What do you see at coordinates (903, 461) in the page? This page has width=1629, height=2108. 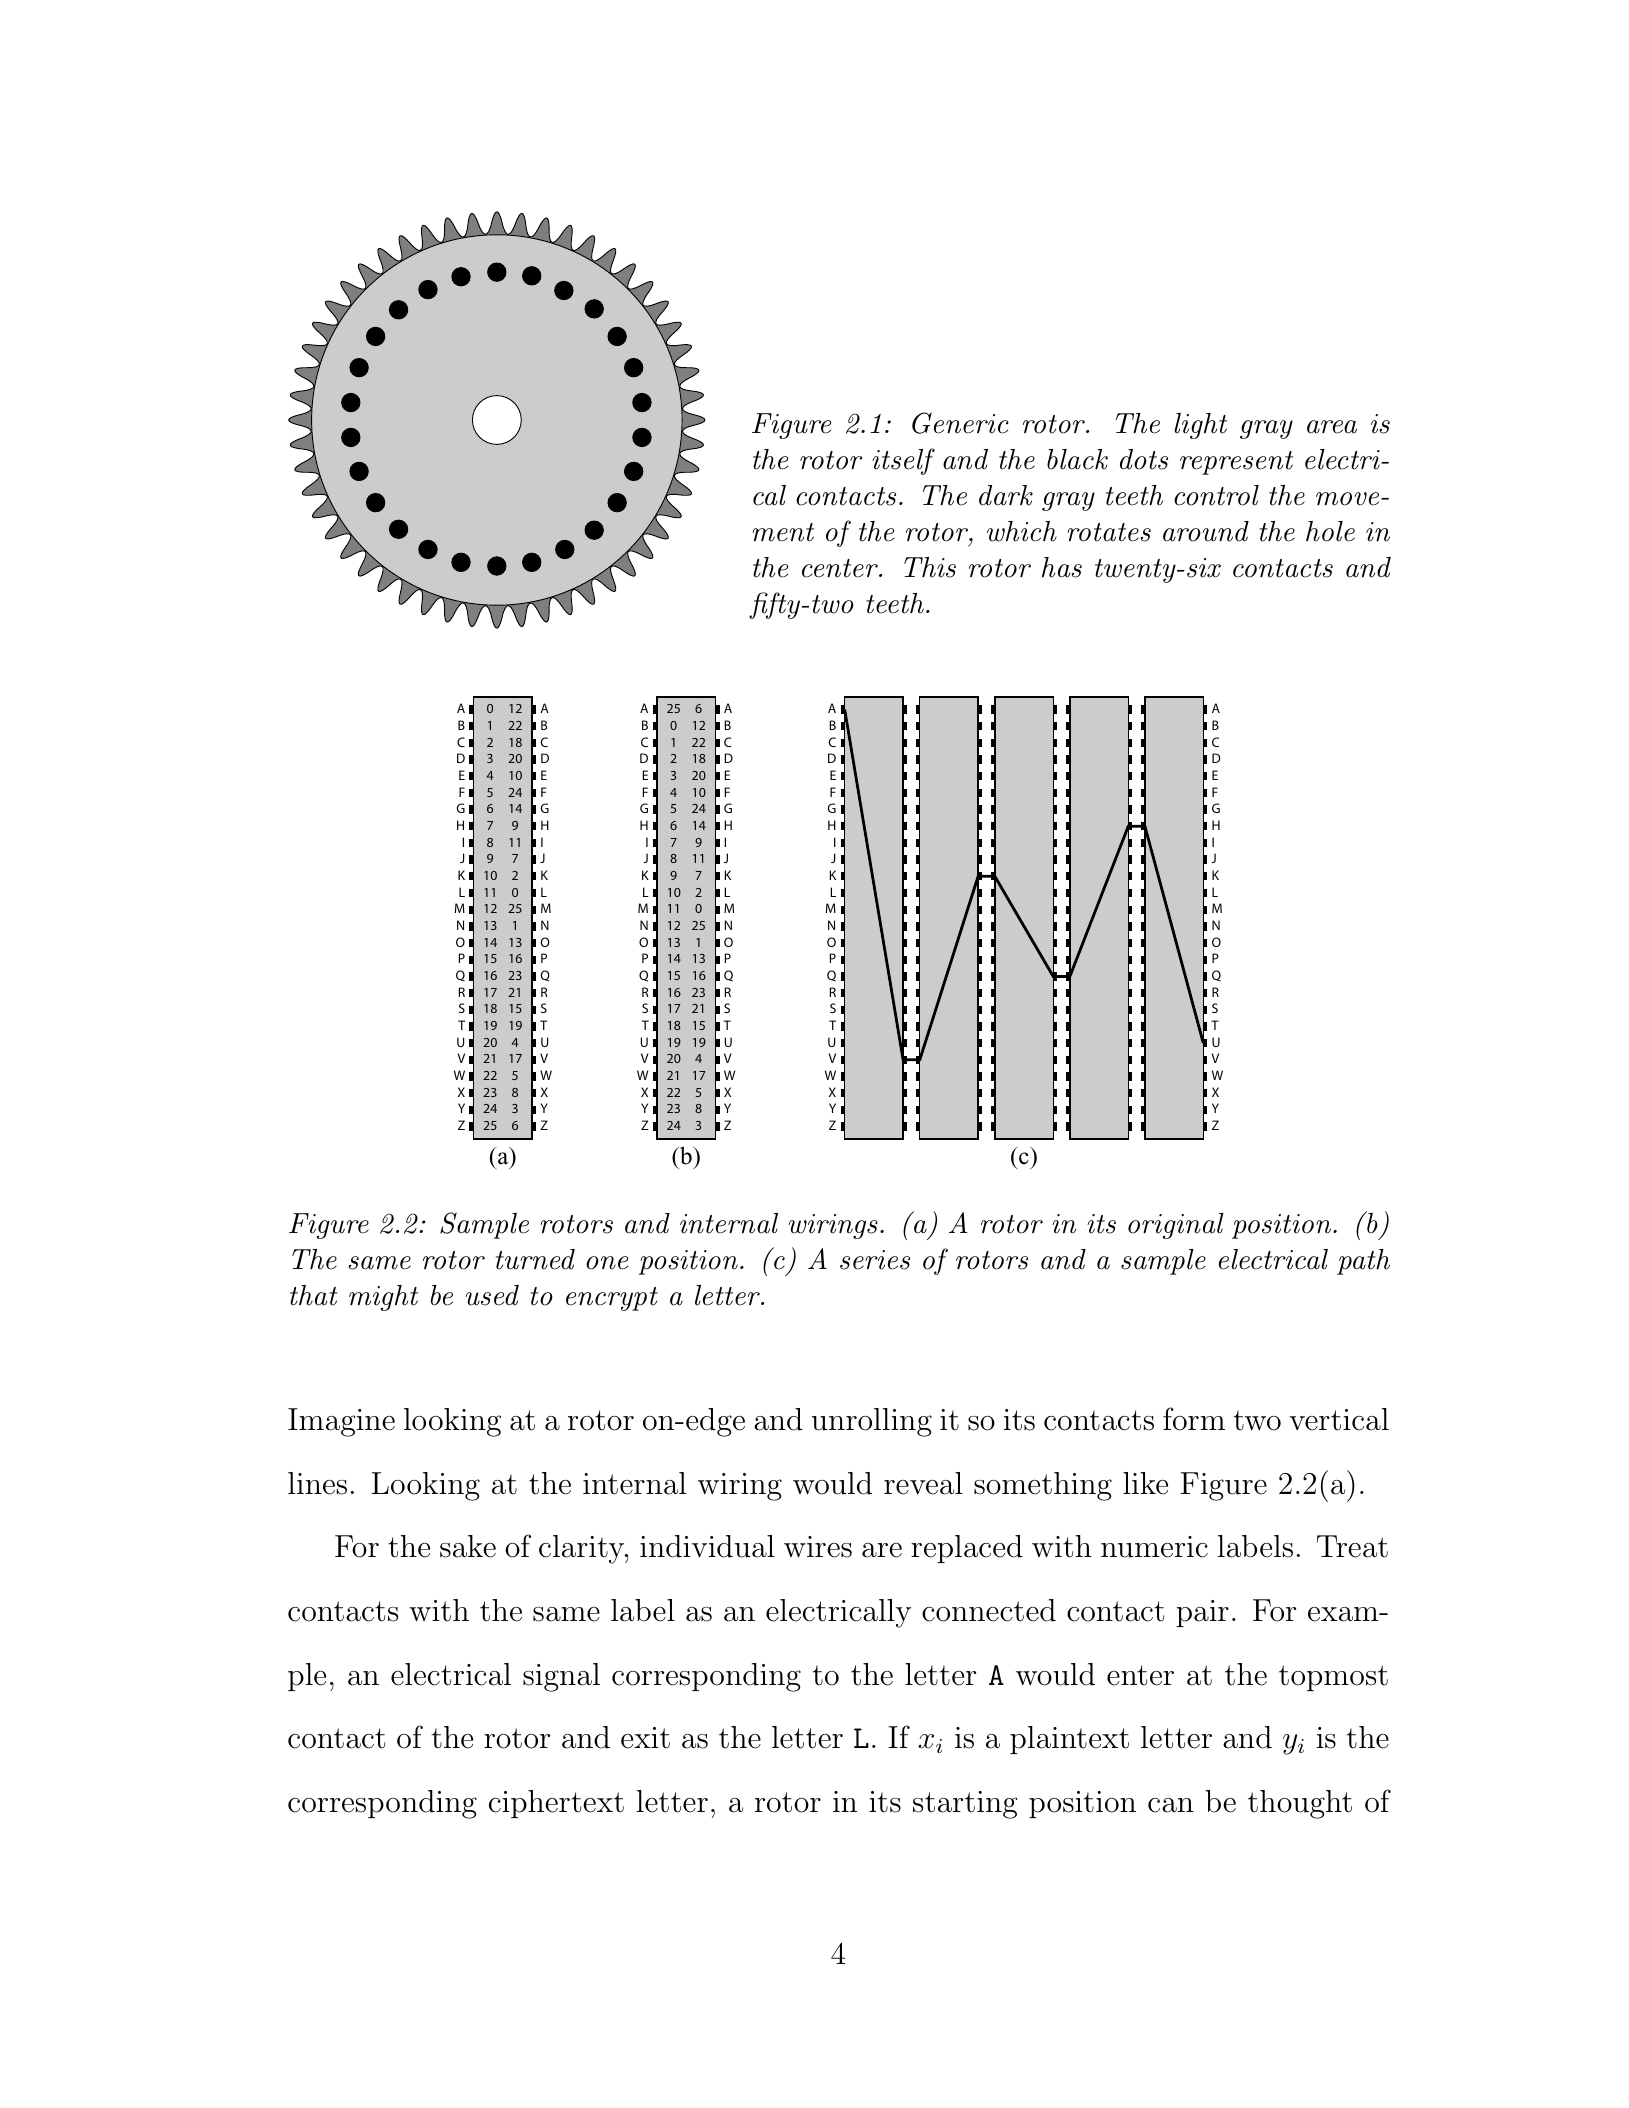 I see `itself` at bounding box center [903, 461].
